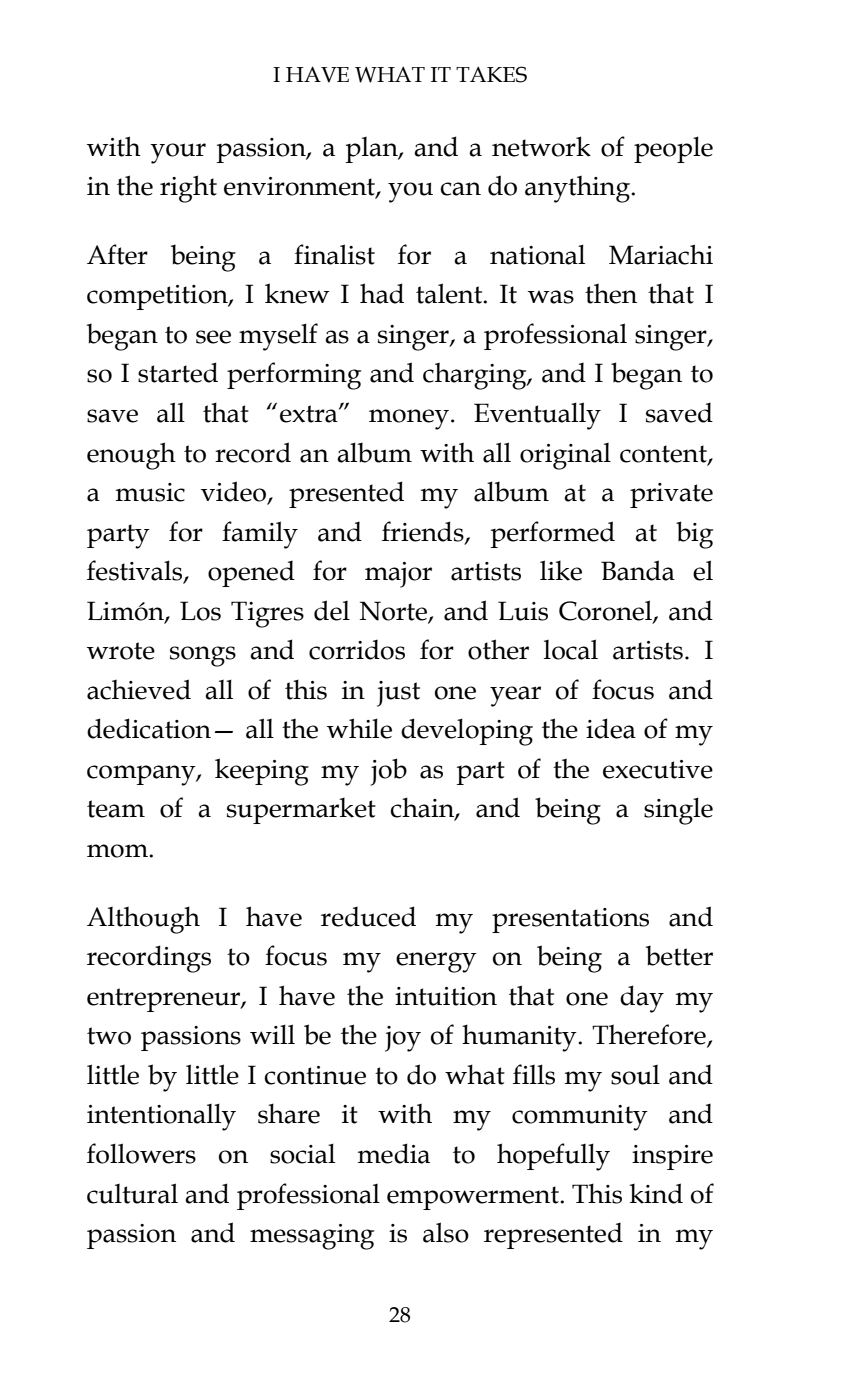 The width and height of the page is (868, 1389). I want to click on songs, so click(203, 656).
